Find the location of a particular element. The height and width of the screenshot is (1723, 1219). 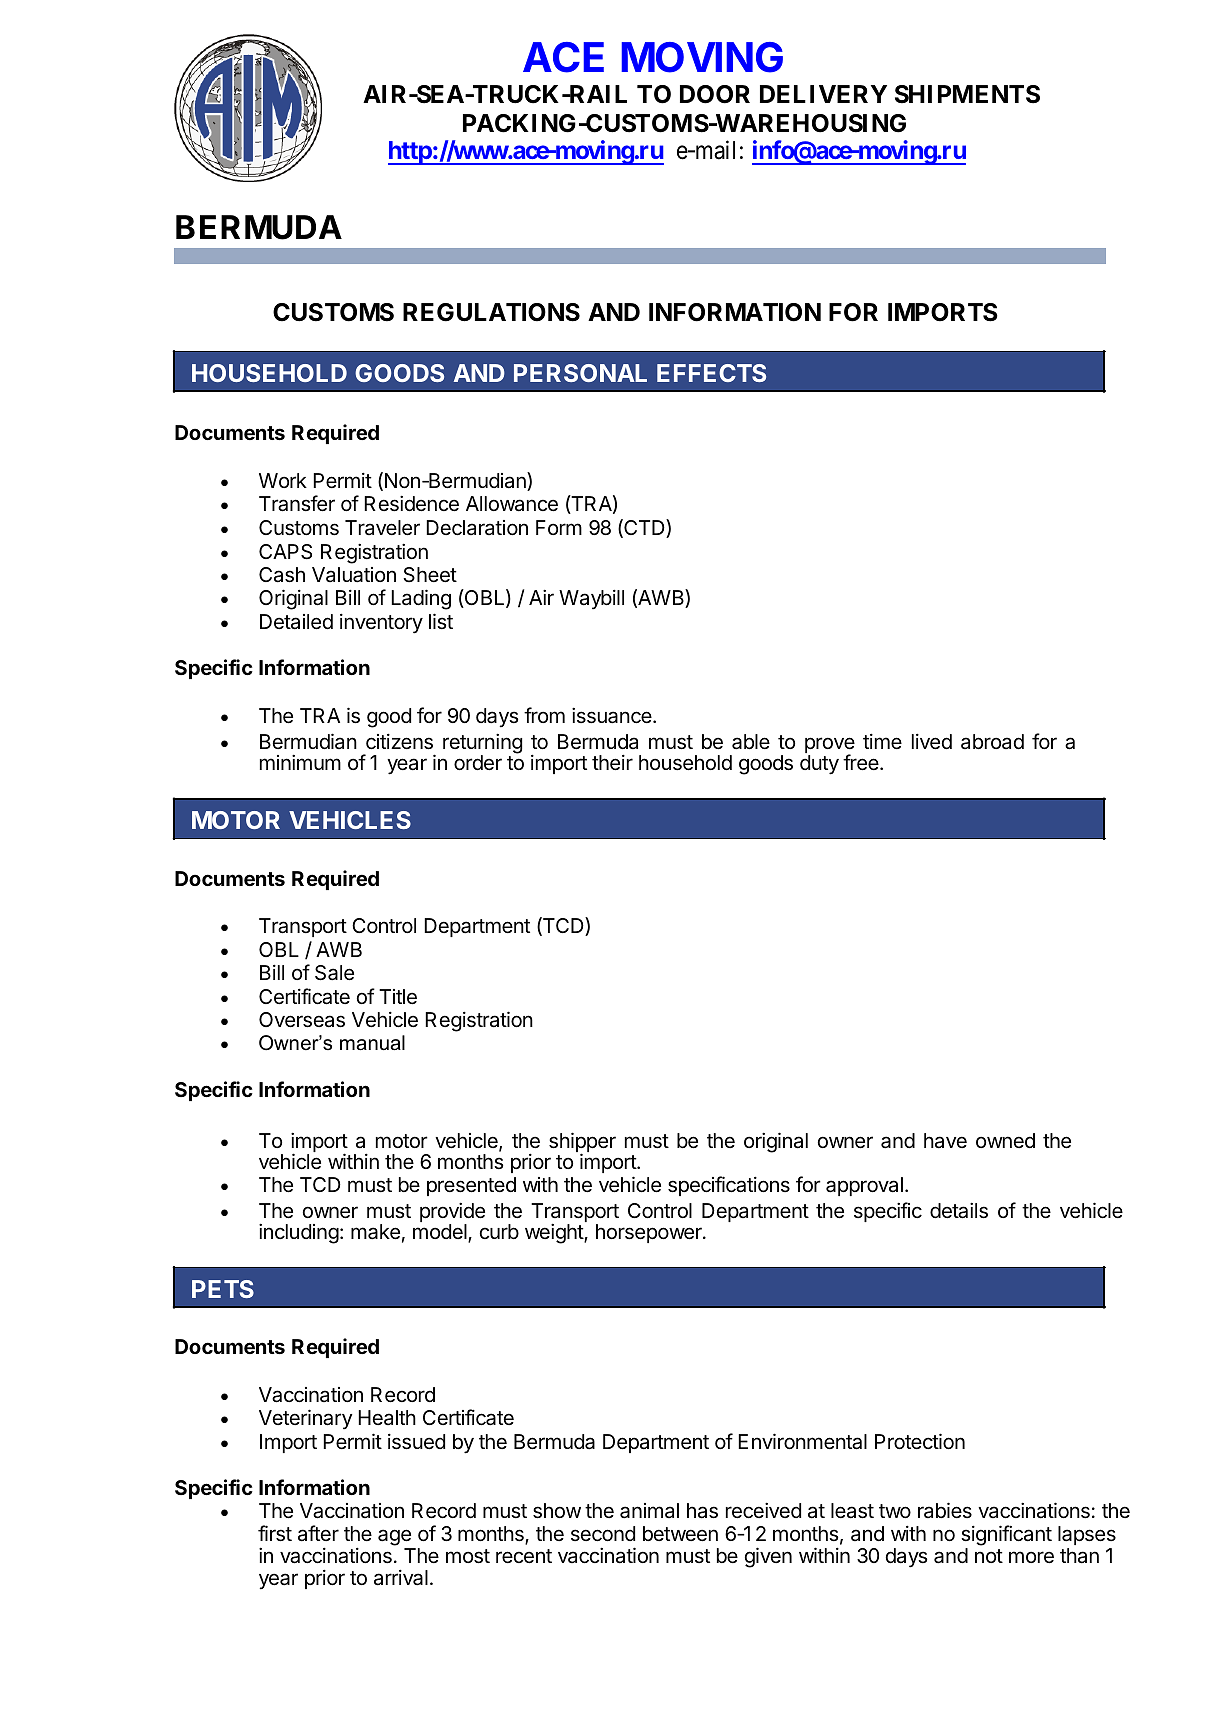

issuance is located at coordinates (613, 715).
